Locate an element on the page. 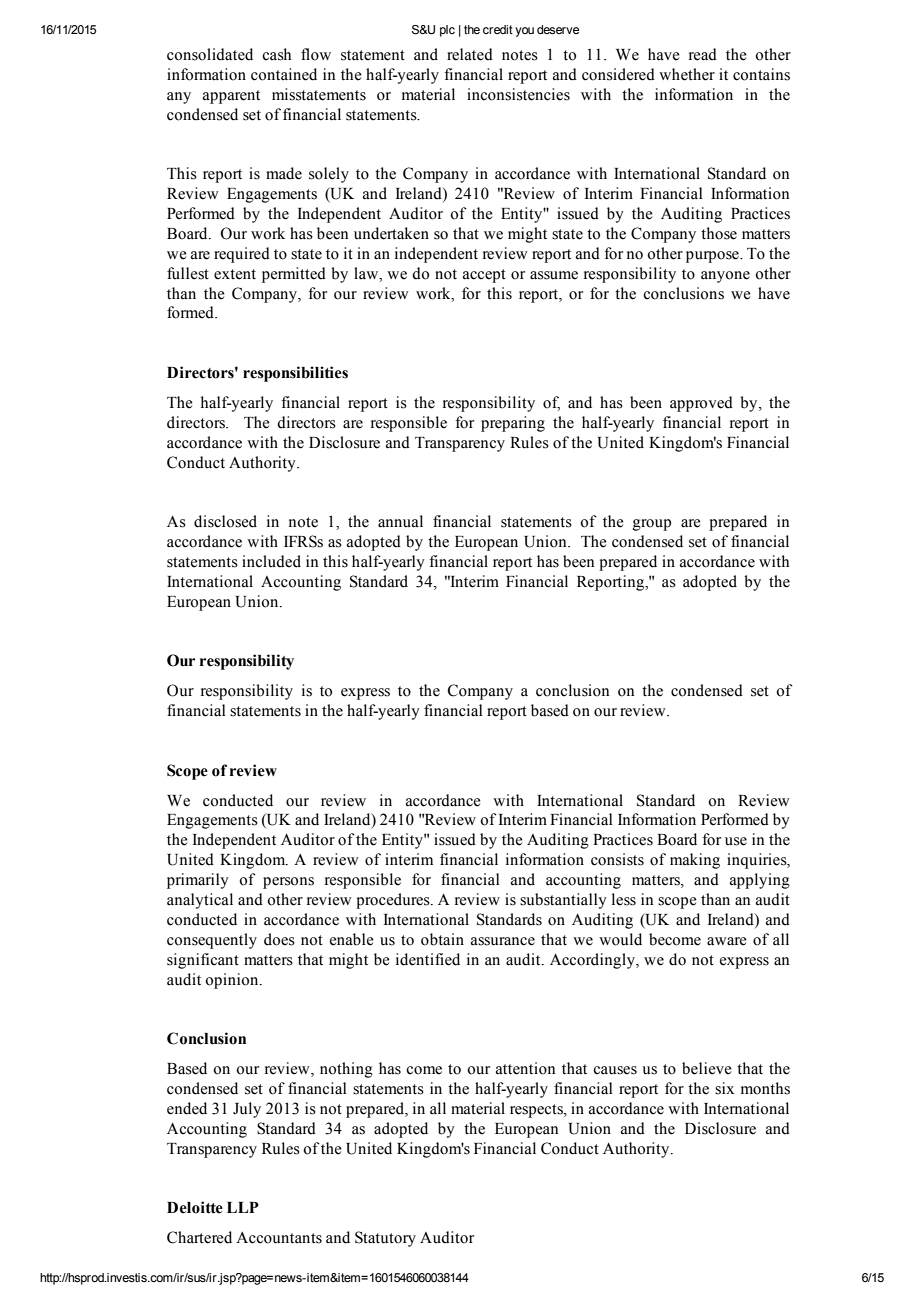 This image has height=1308, width=924. whether is located at coordinates (687, 74).
